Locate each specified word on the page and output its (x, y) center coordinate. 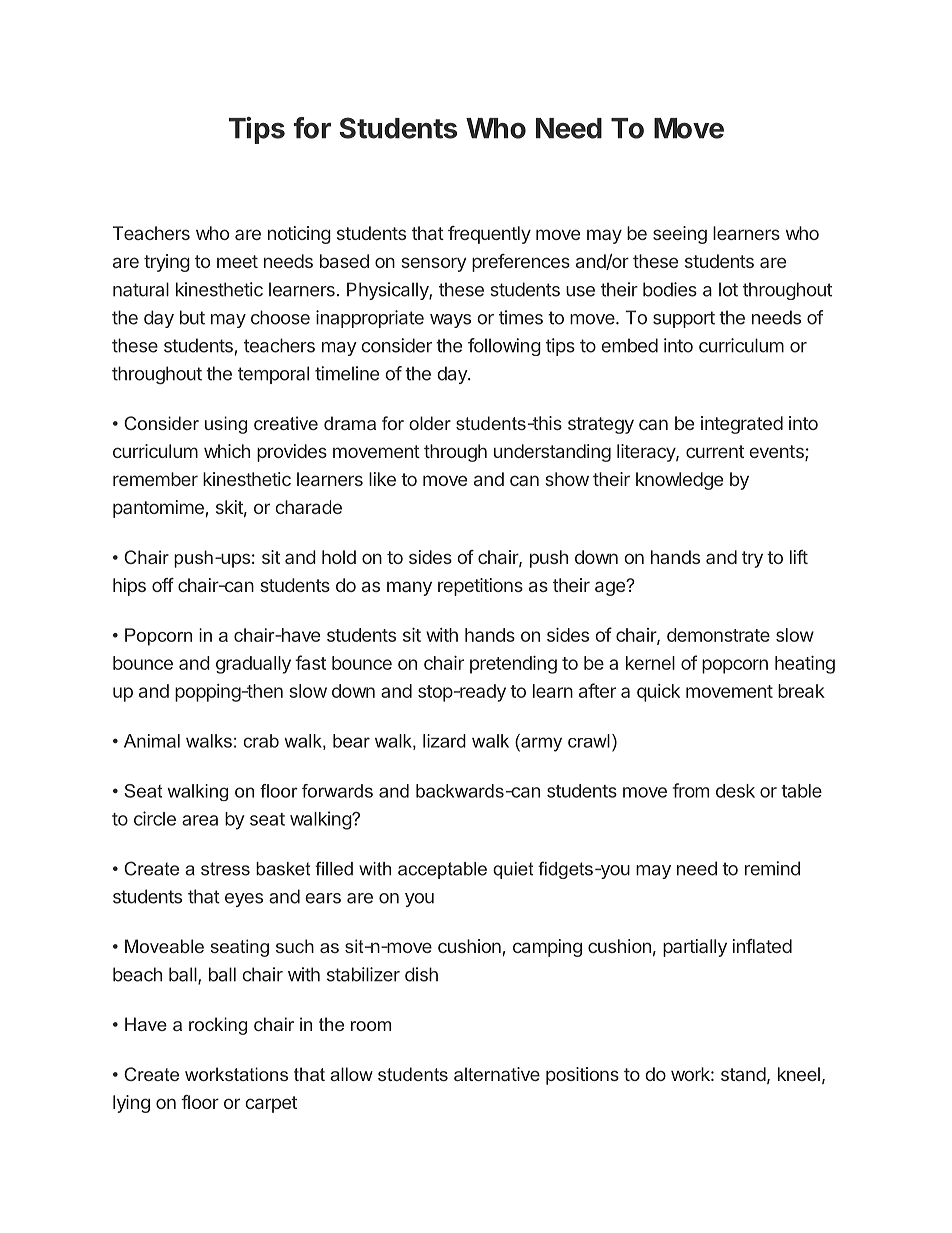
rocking (218, 1026)
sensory (434, 264)
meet (237, 261)
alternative (497, 1074)
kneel (799, 1074)
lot (728, 289)
